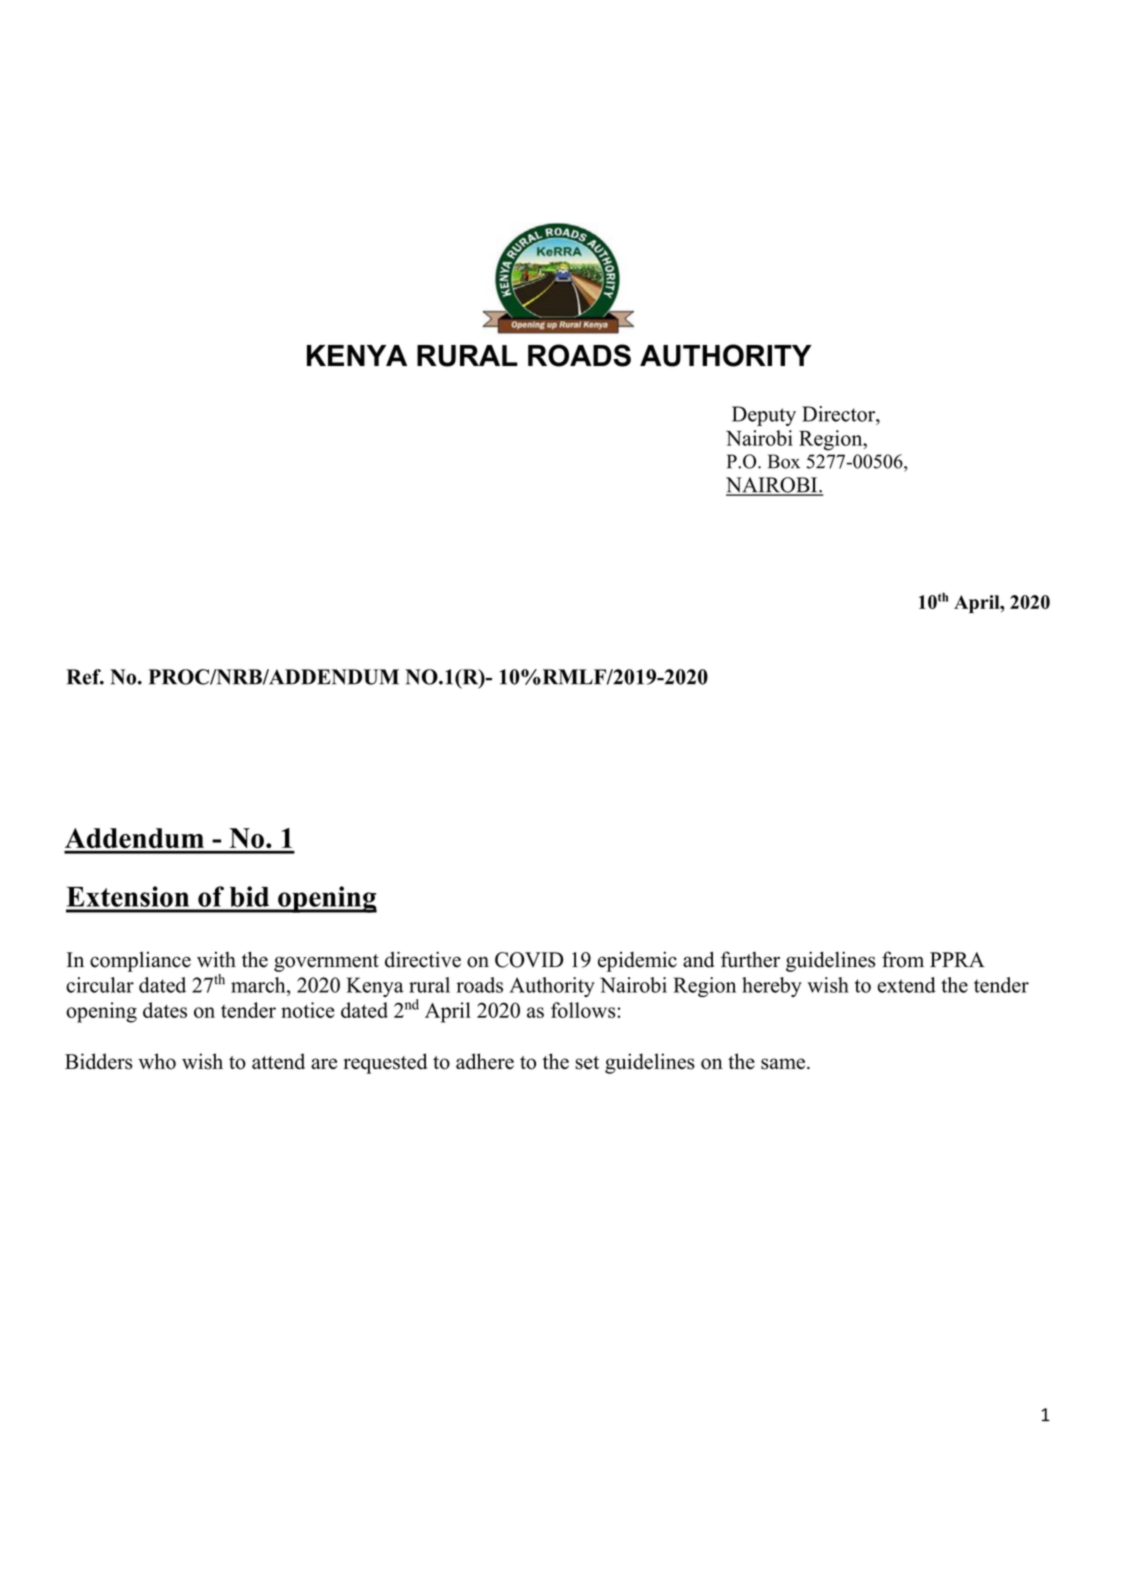  Describe the element at coordinates (783, 1064) in the image. I see `same` at that location.
